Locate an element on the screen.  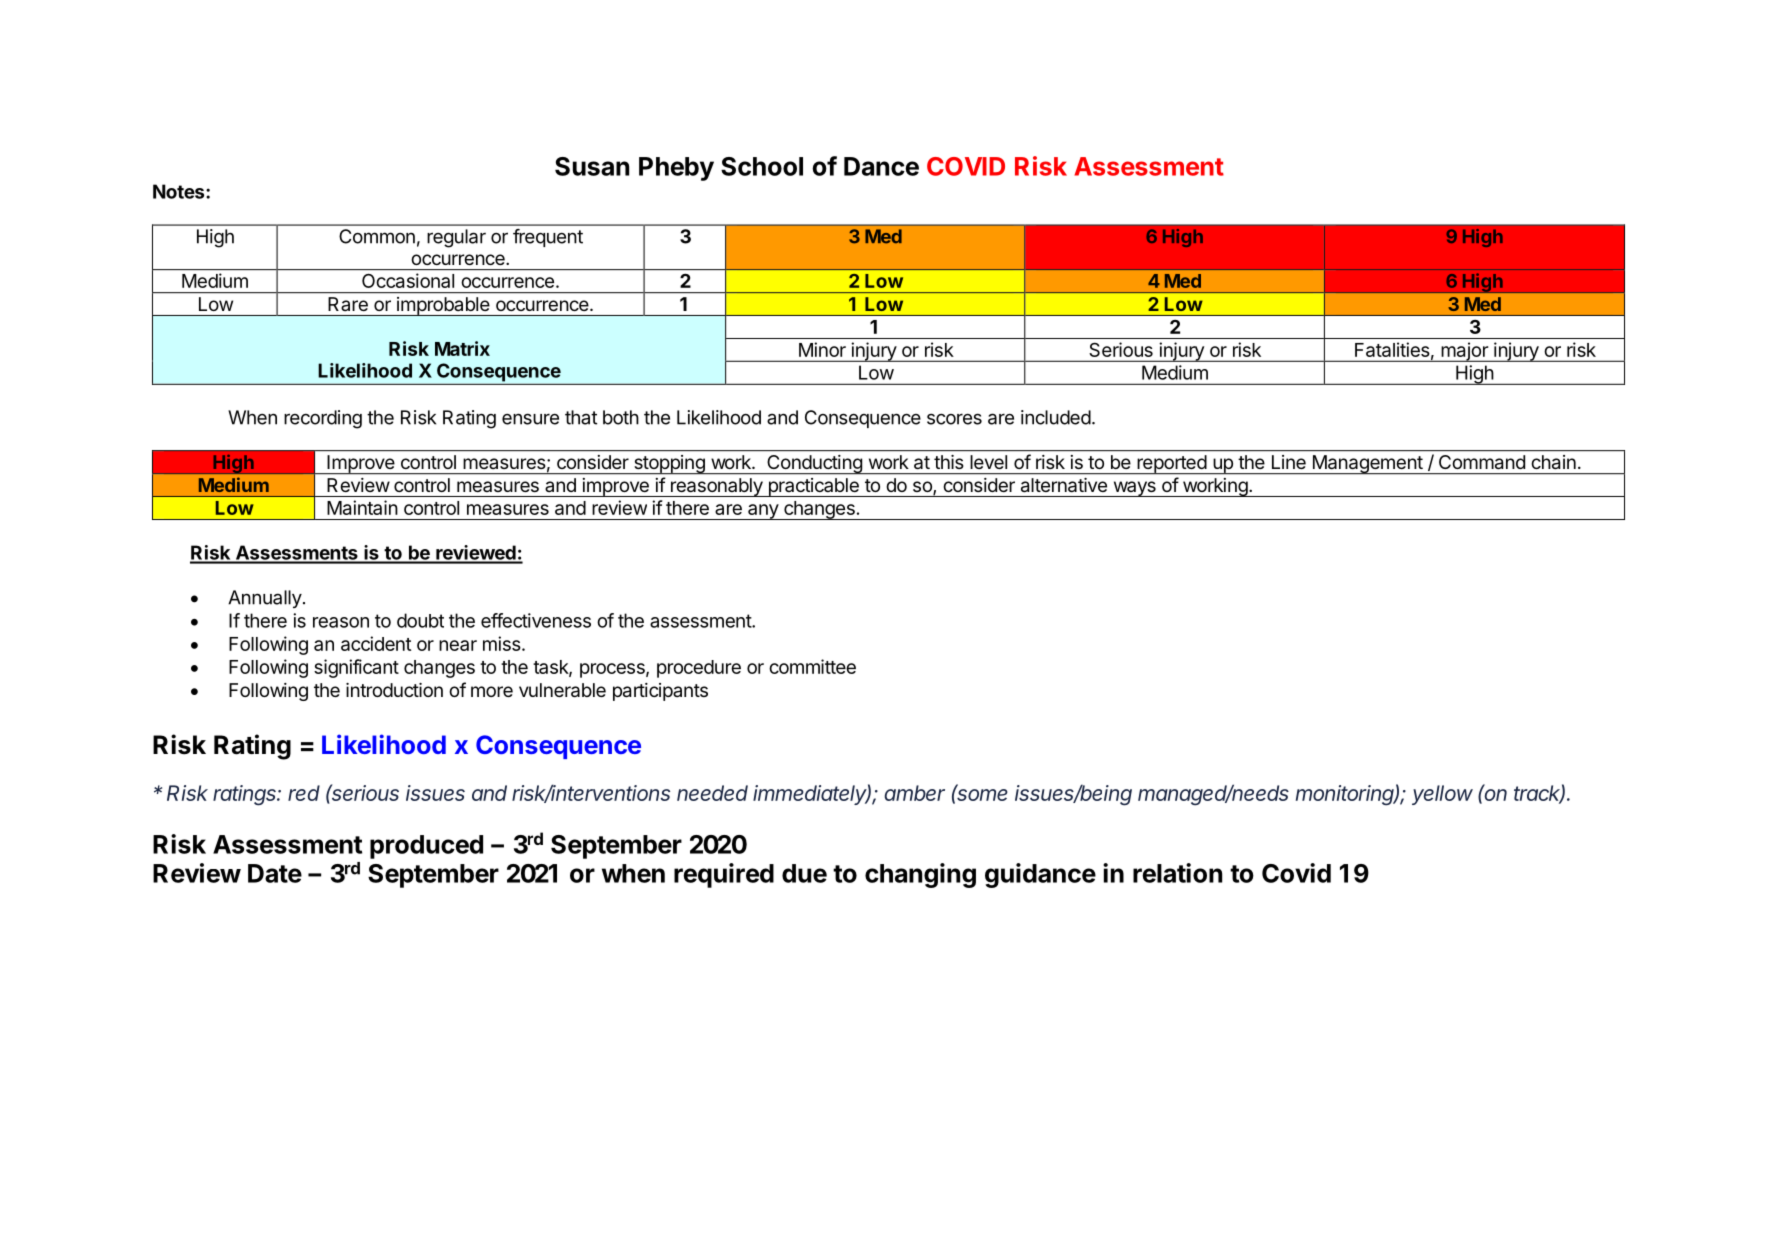
produced is located at coordinates (426, 847).
